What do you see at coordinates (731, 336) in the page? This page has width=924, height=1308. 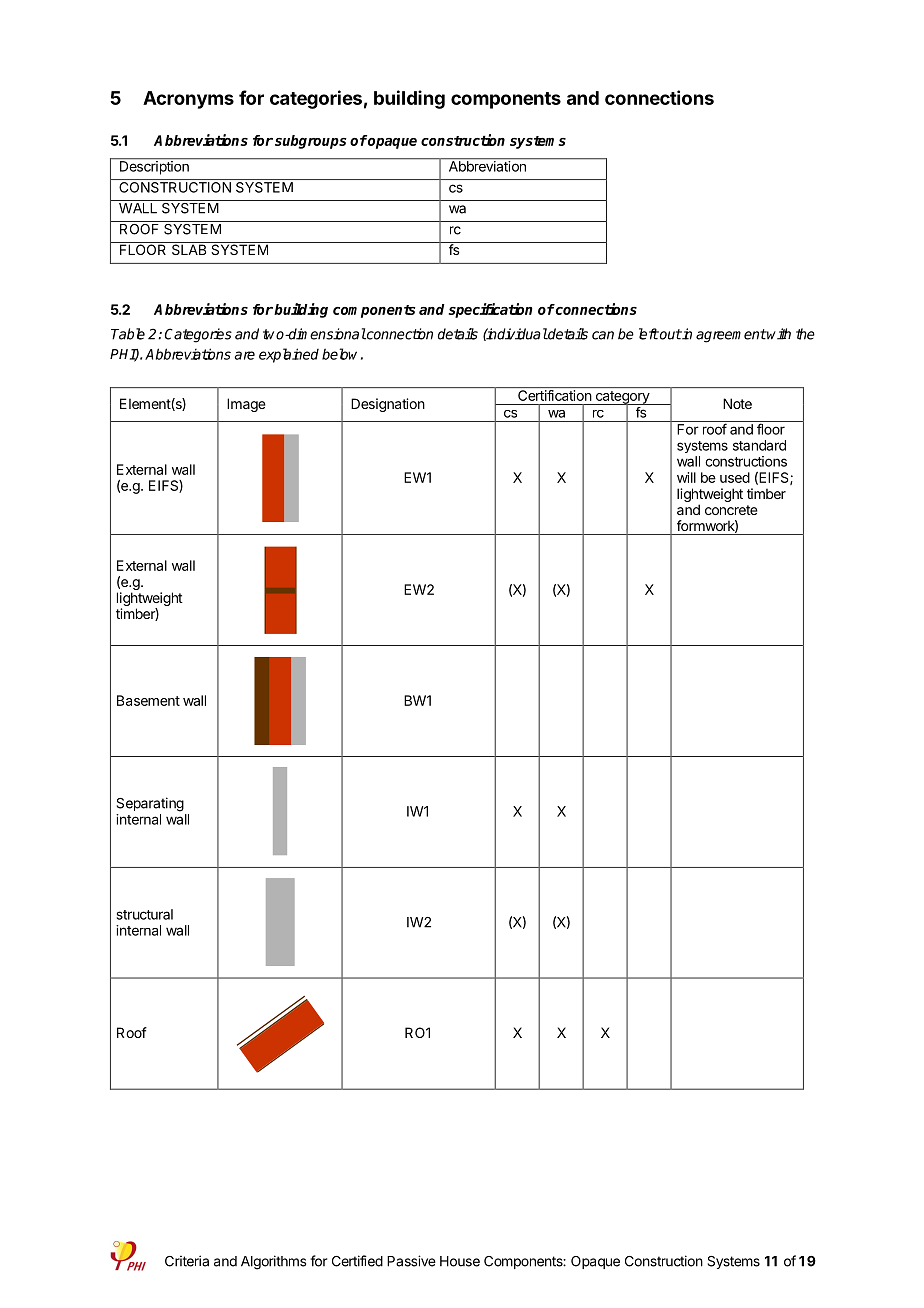 I see `agreement` at bounding box center [731, 336].
